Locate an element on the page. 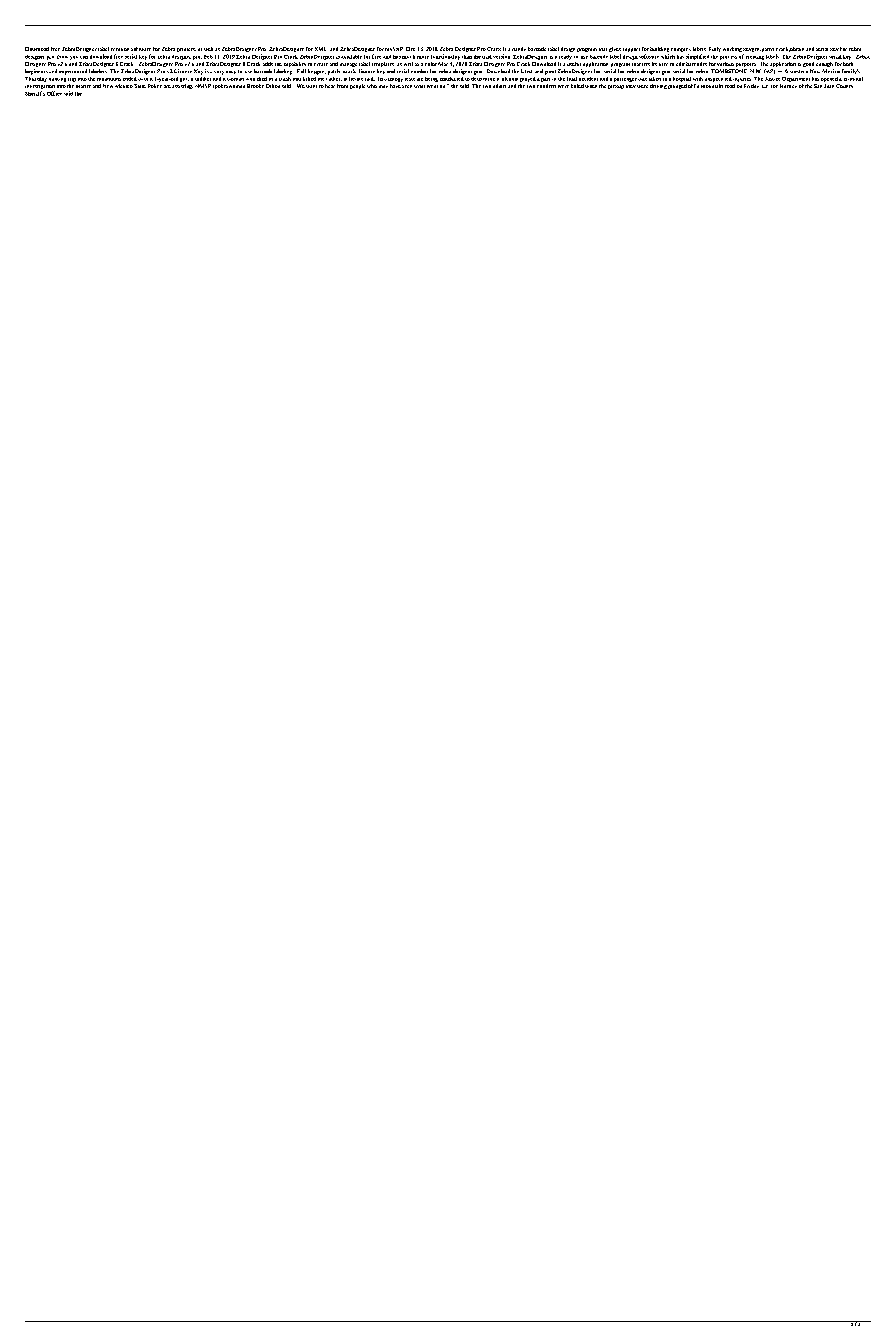  Office is located at coordinates (54, 93).
